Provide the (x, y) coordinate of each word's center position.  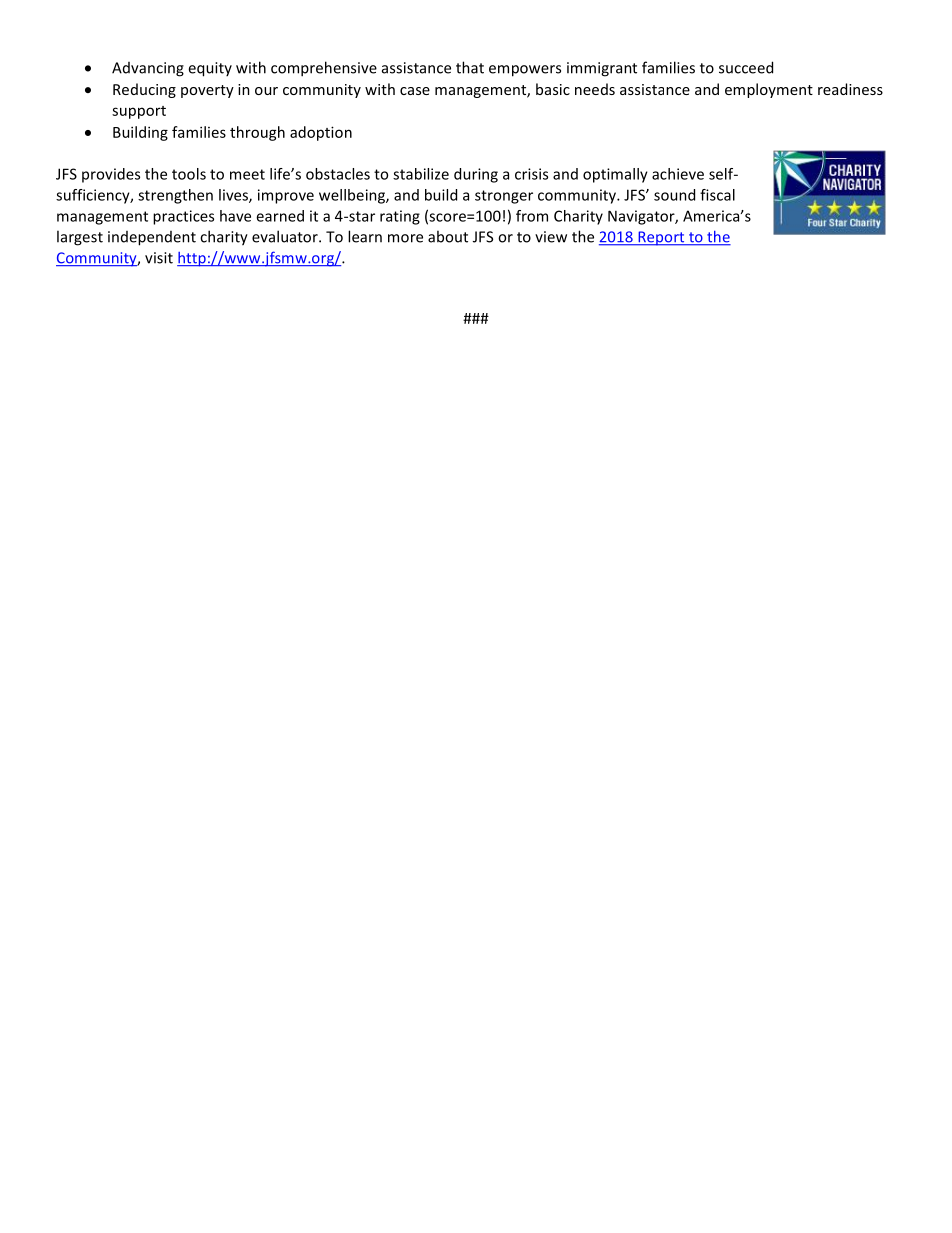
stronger (504, 197)
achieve (678, 174)
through (257, 133)
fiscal (717, 195)
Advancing (148, 69)
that (470, 67)
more (405, 238)
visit (159, 258)
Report (661, 238)
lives (234, 196)
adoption (321, 133)
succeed (746, 67)
